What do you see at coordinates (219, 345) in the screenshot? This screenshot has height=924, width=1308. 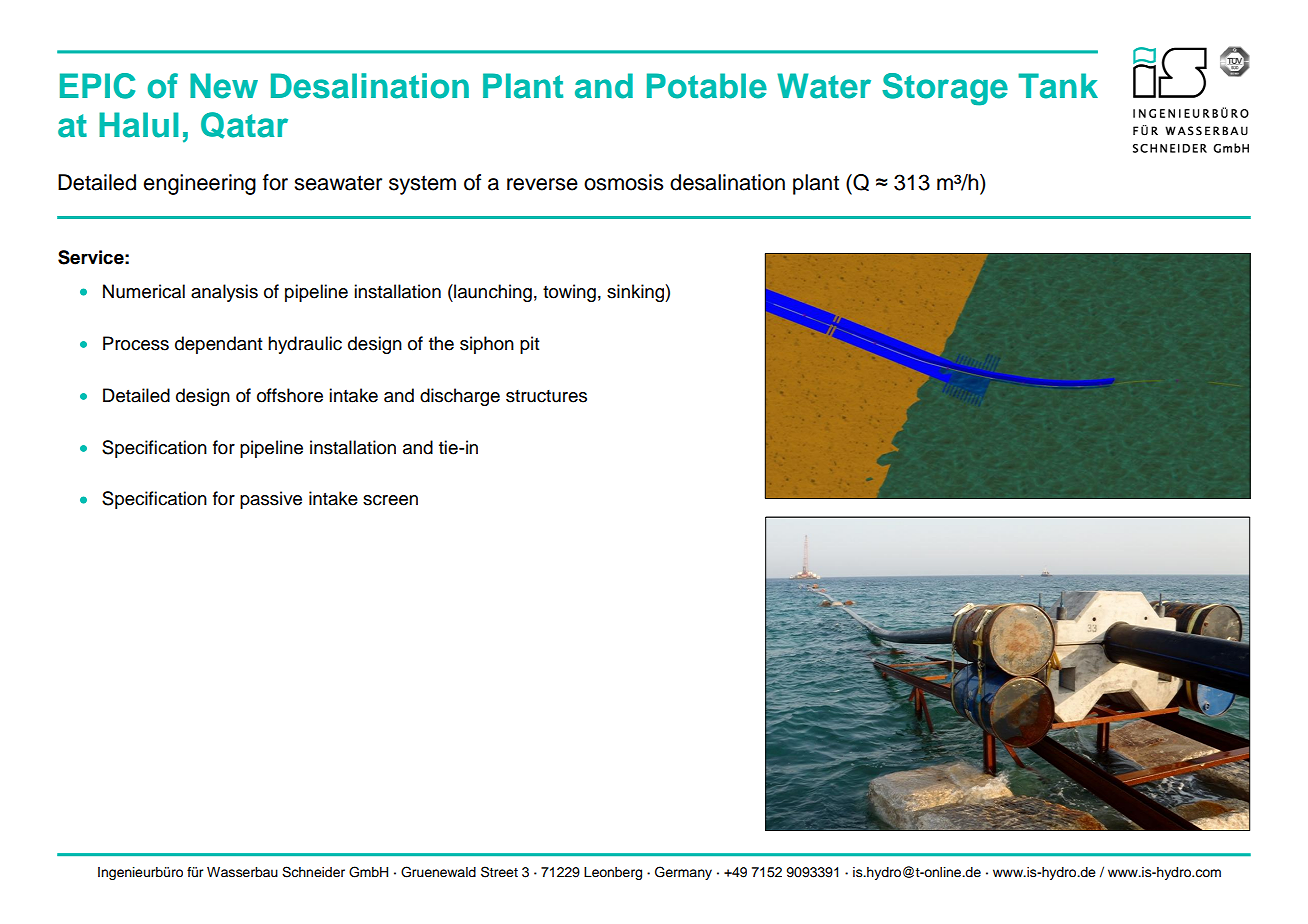 I see `dependant` at bounding box center [219, 345].
